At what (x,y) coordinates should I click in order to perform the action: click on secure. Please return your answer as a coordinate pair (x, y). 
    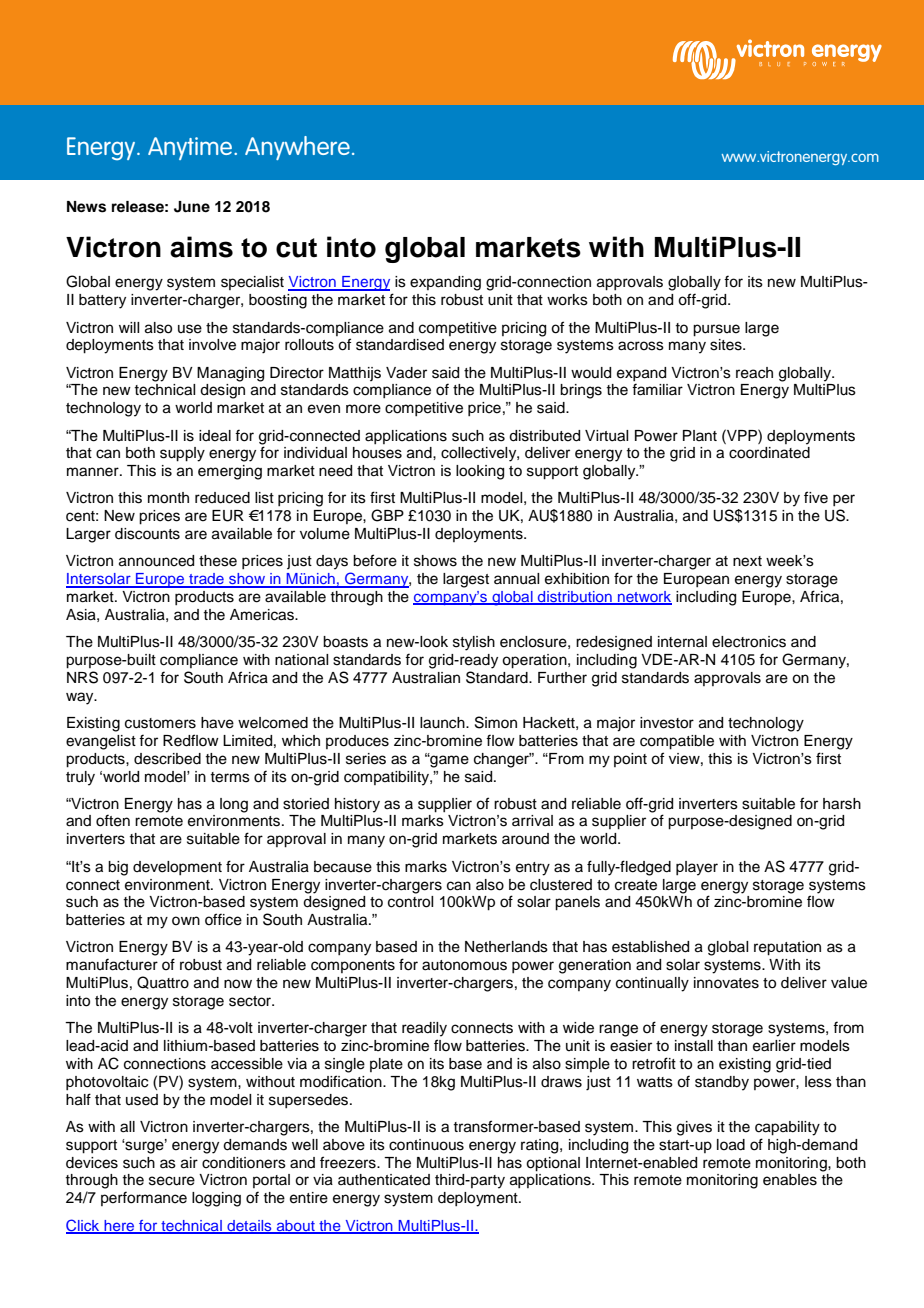
    Looking at the image, I should click on (172, 1181).
